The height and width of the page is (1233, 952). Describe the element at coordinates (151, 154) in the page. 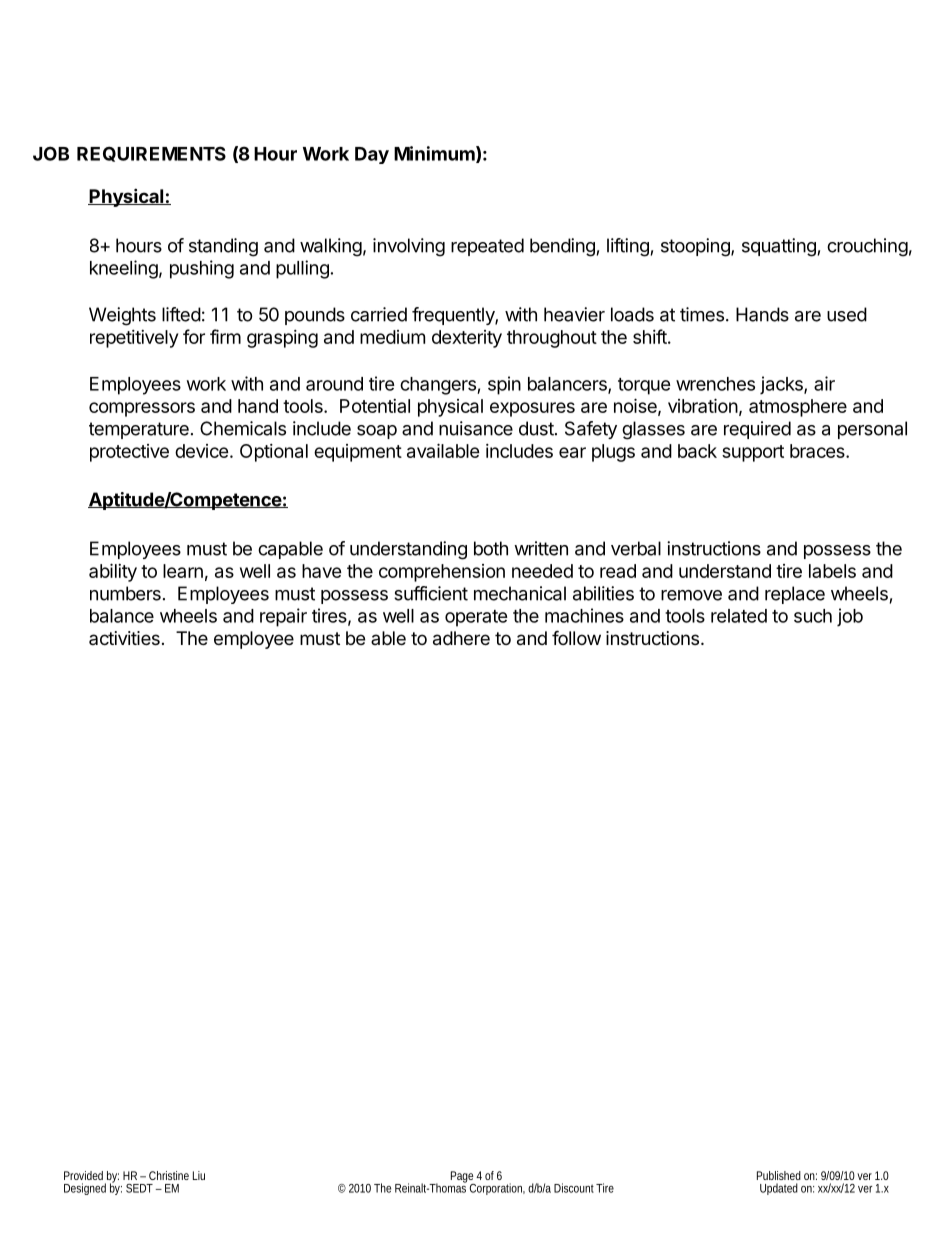

I see `REQUIREMENTS` at that location.
